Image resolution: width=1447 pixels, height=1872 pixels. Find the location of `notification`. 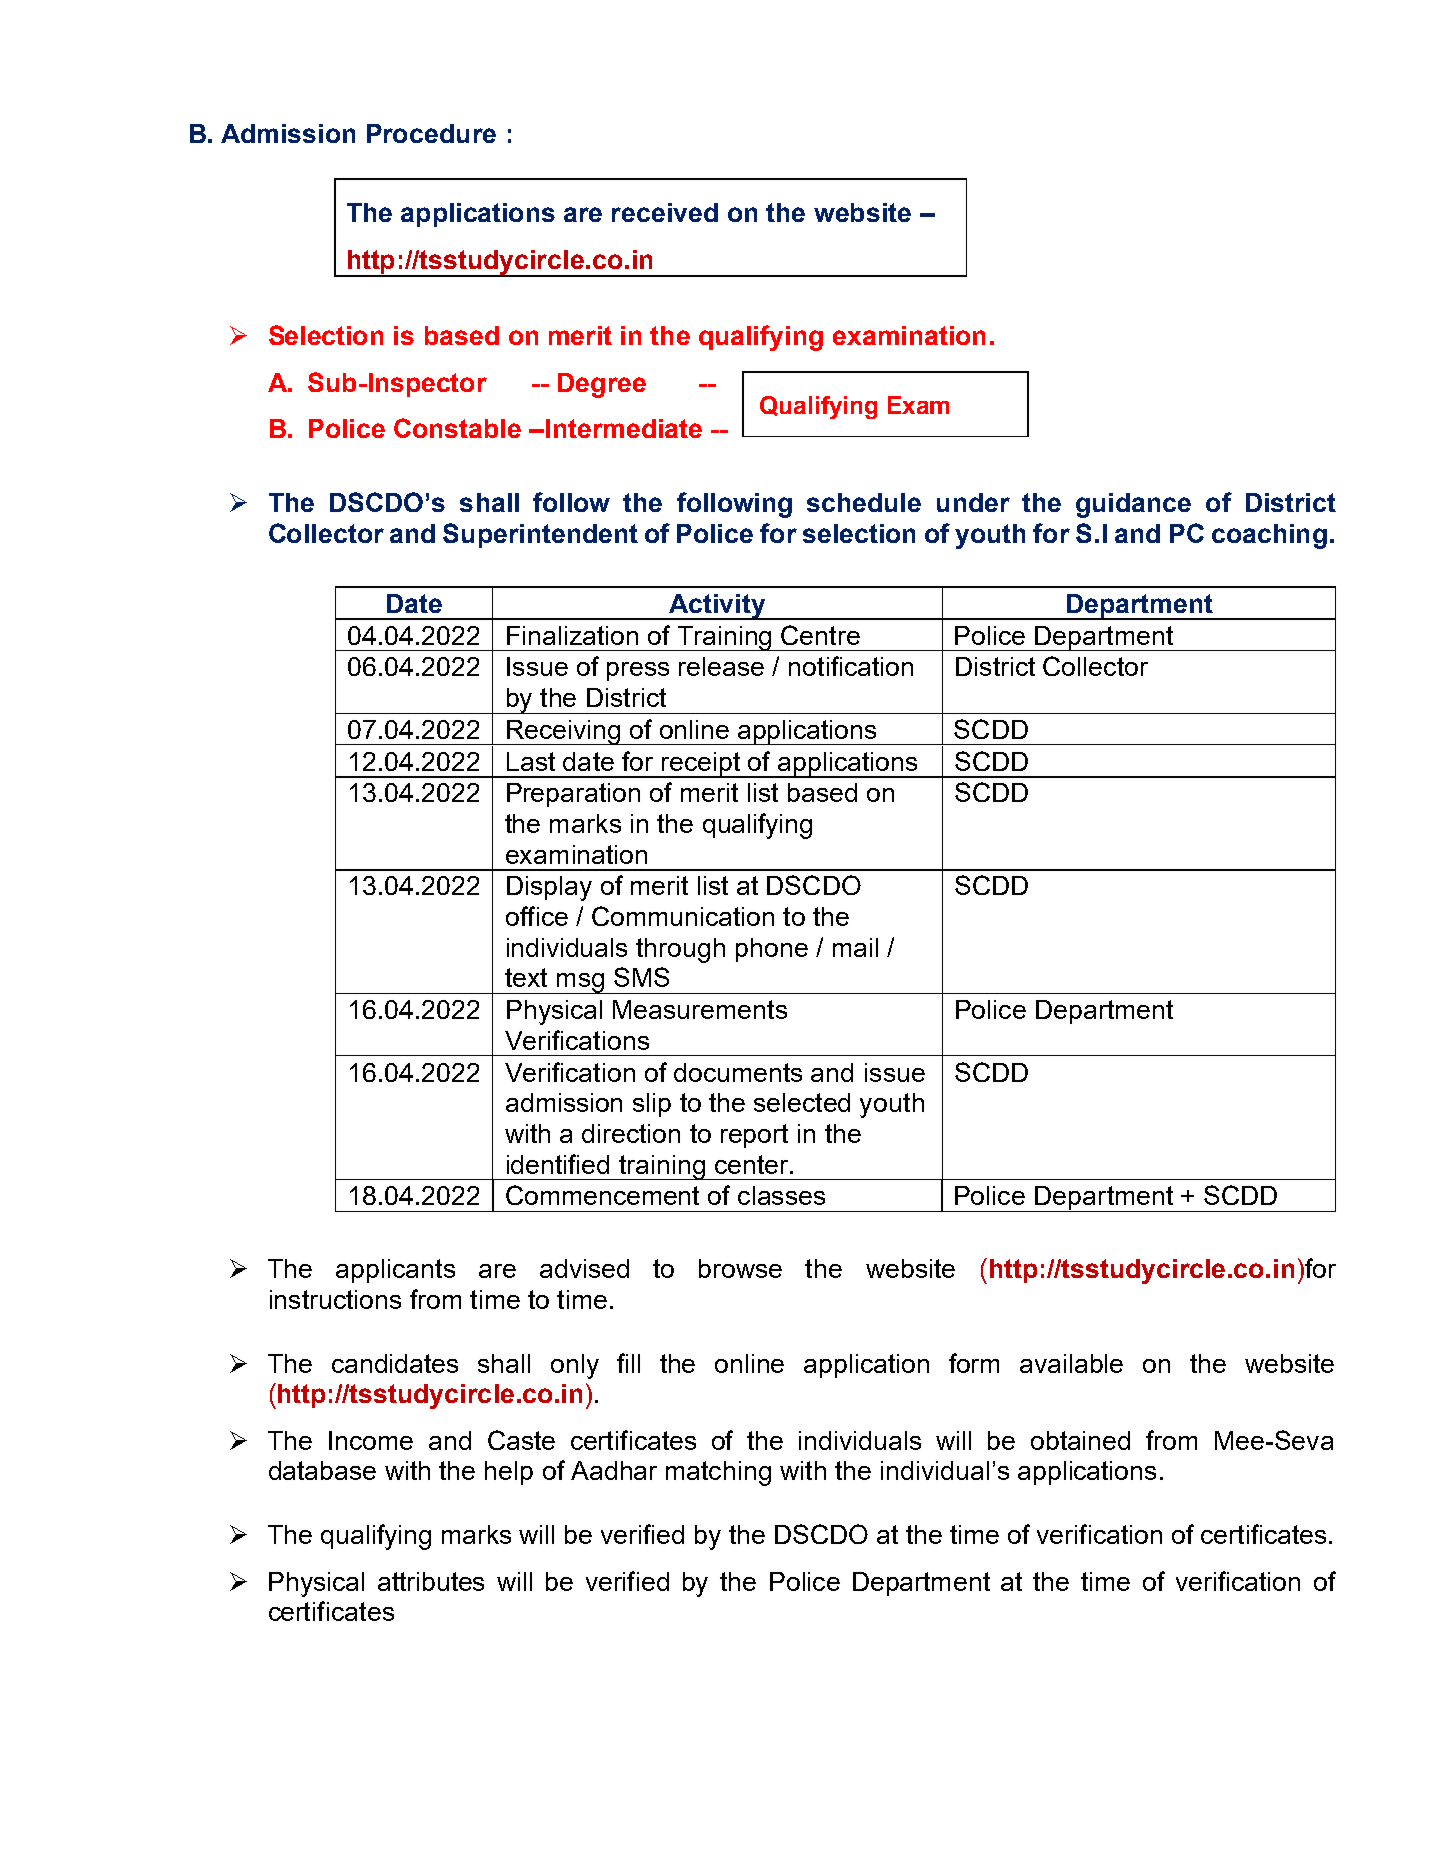

notification is located at coordinates (851, 666).
